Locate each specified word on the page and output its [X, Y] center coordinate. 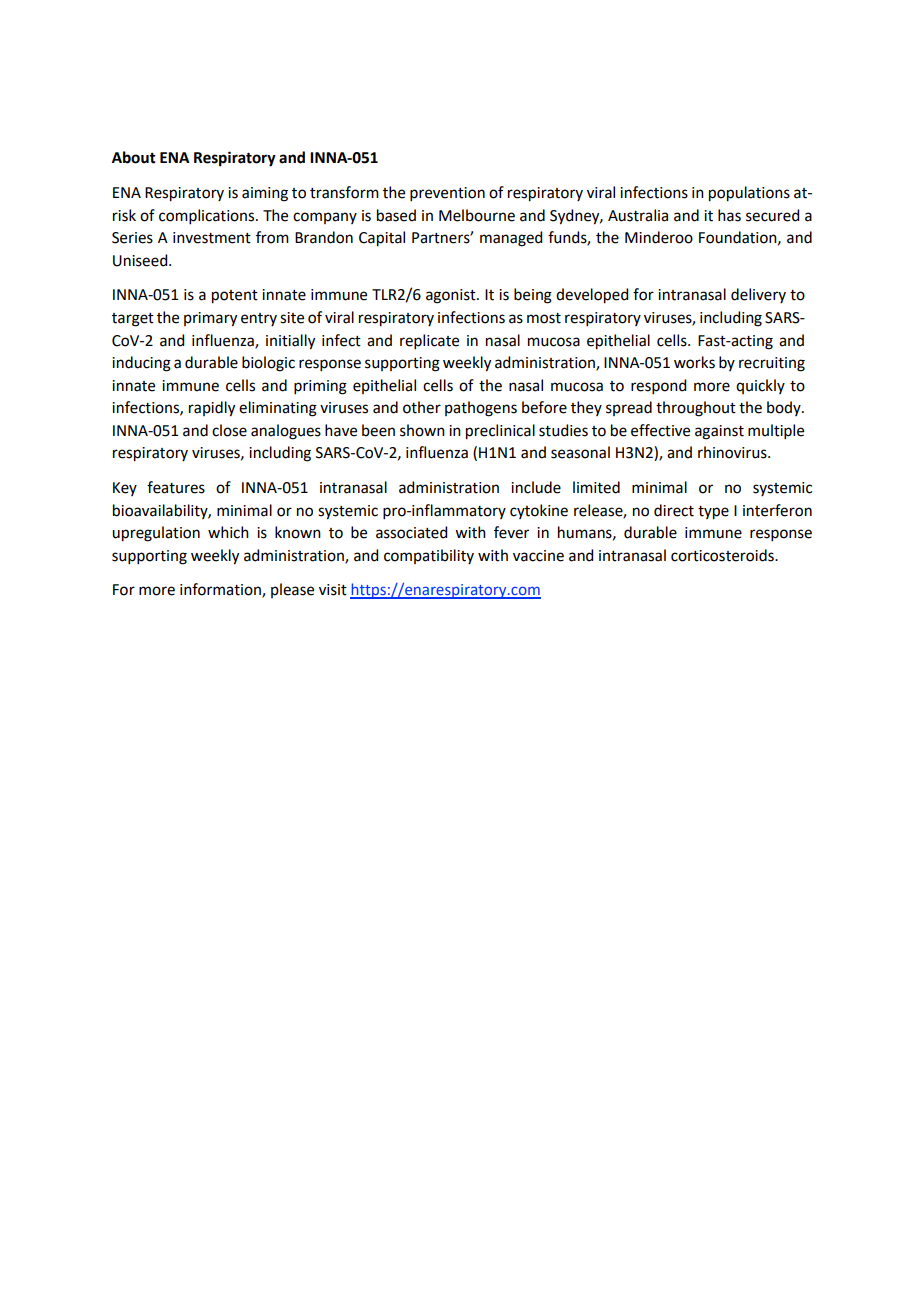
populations [749, 194]
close [229, 430]
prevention [447, 194]
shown [422, 430]
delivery [758, 295]
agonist [452, 296]
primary [210, 319]
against [719, 432]
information [221, 590]
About [134, 157]
